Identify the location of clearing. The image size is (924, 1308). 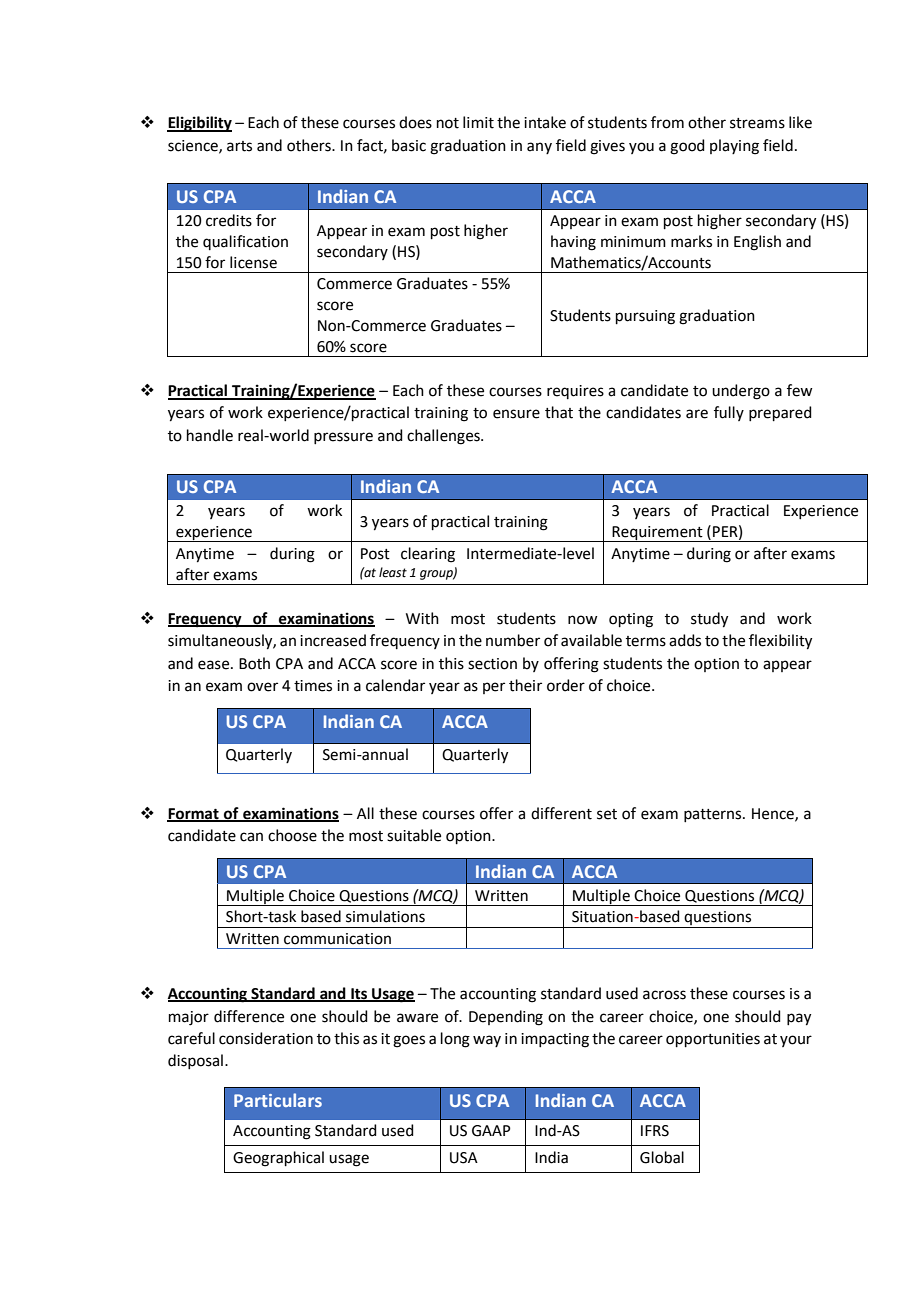
(428, 555).
